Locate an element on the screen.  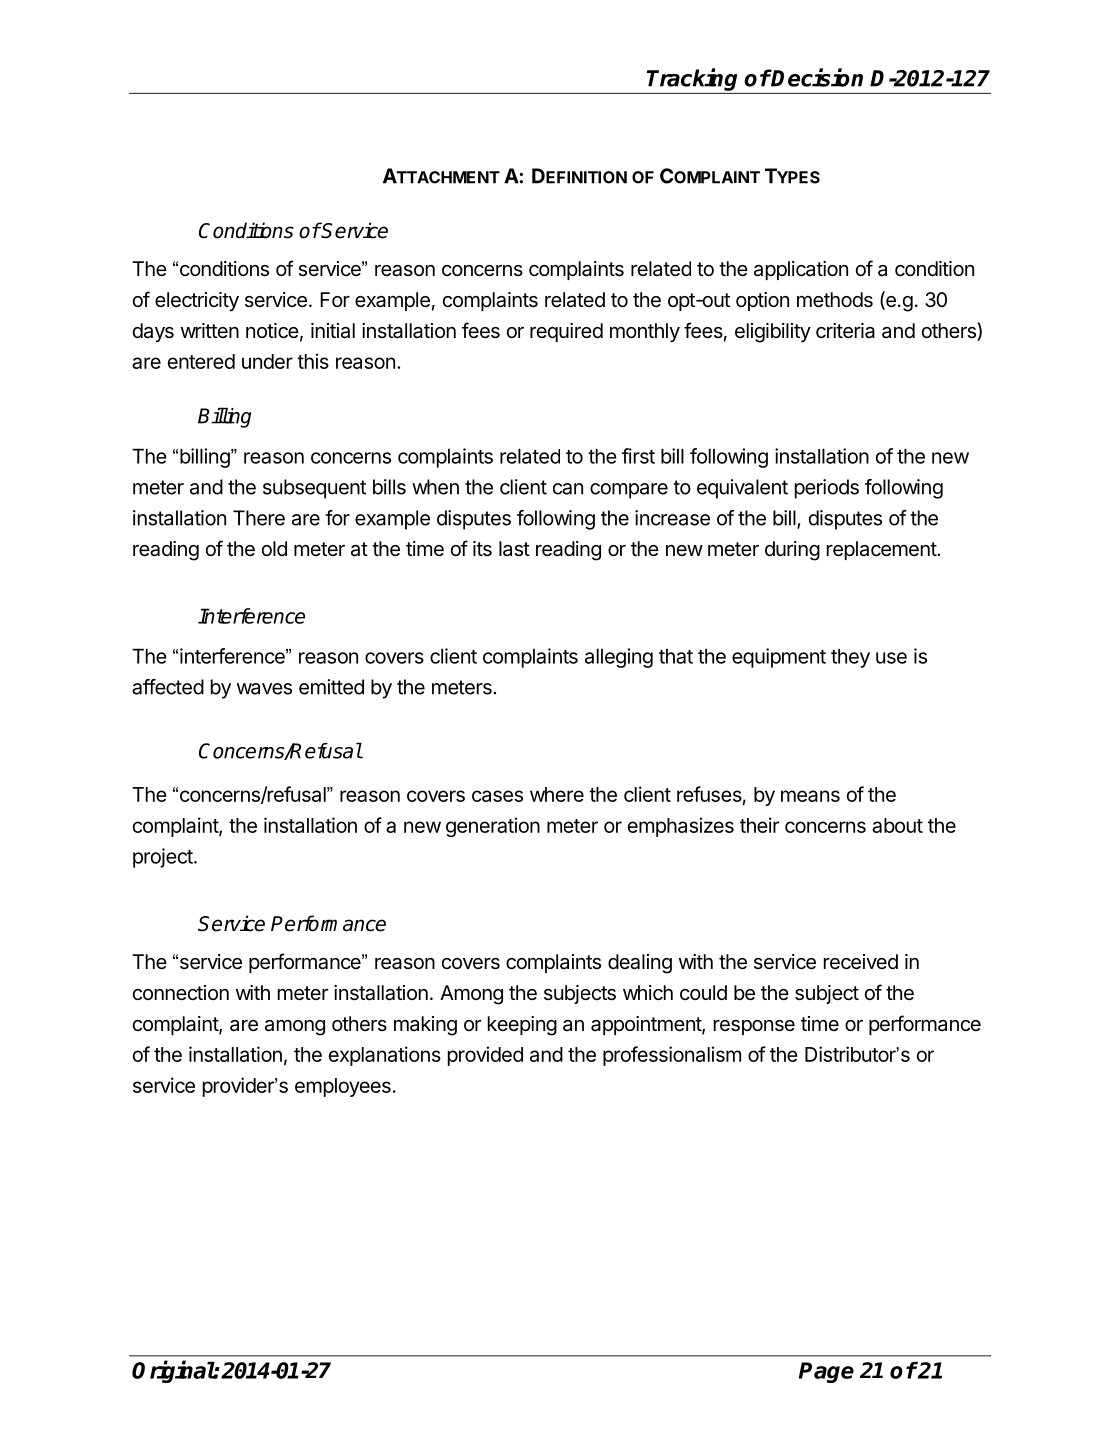
means is located at coordinates (810, 796).
